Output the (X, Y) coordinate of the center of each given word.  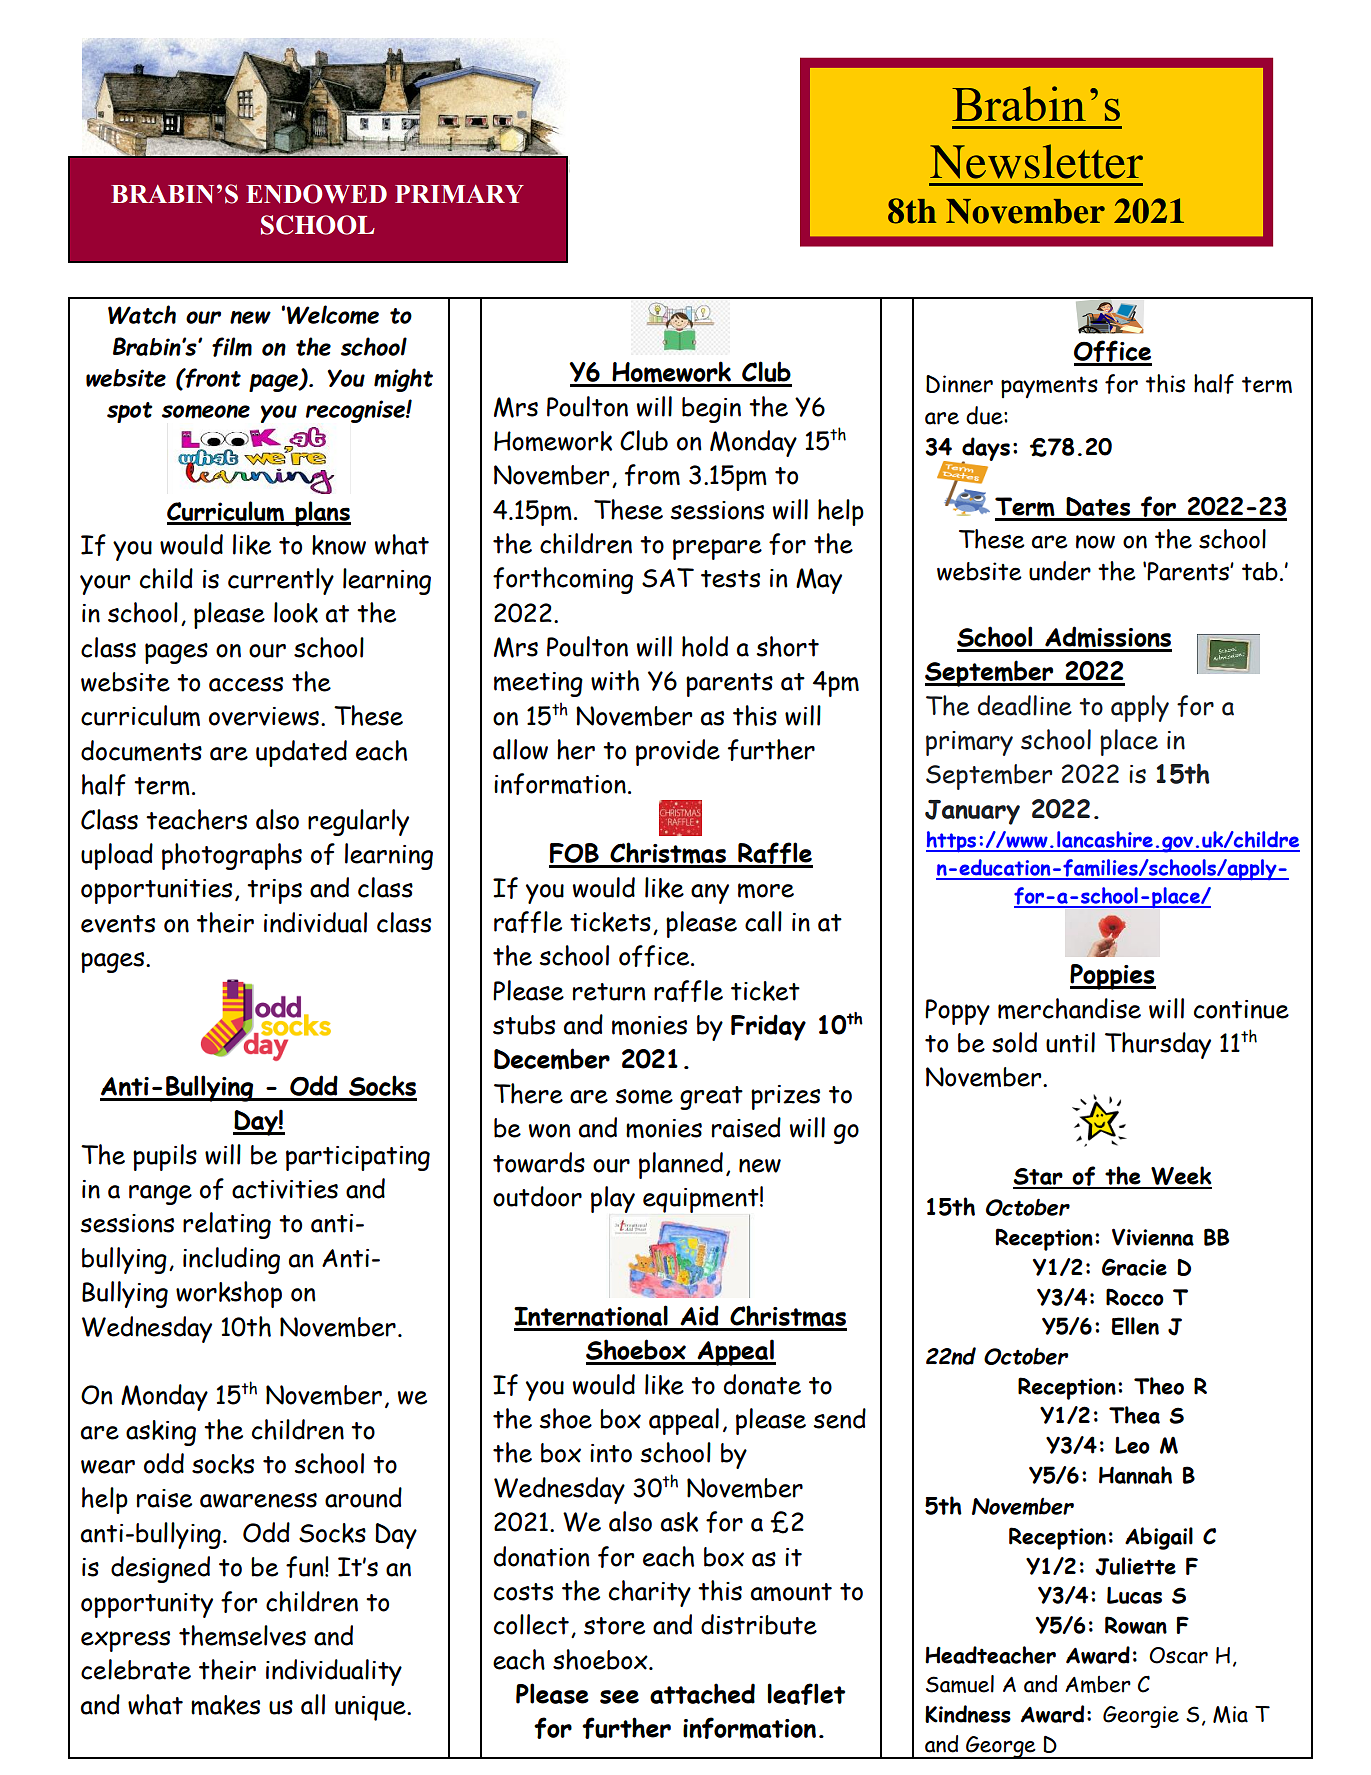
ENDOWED (316, 194)
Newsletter (1036, 161)
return (609, 992)
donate (762, 1384)
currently (281, 581)
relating (227, 1225)
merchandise (1069, 1008)
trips (274, 891)
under (1060, 571)
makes (225, 1705)
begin (711, 410)
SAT (668, 578)
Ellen (1135, 1326)
